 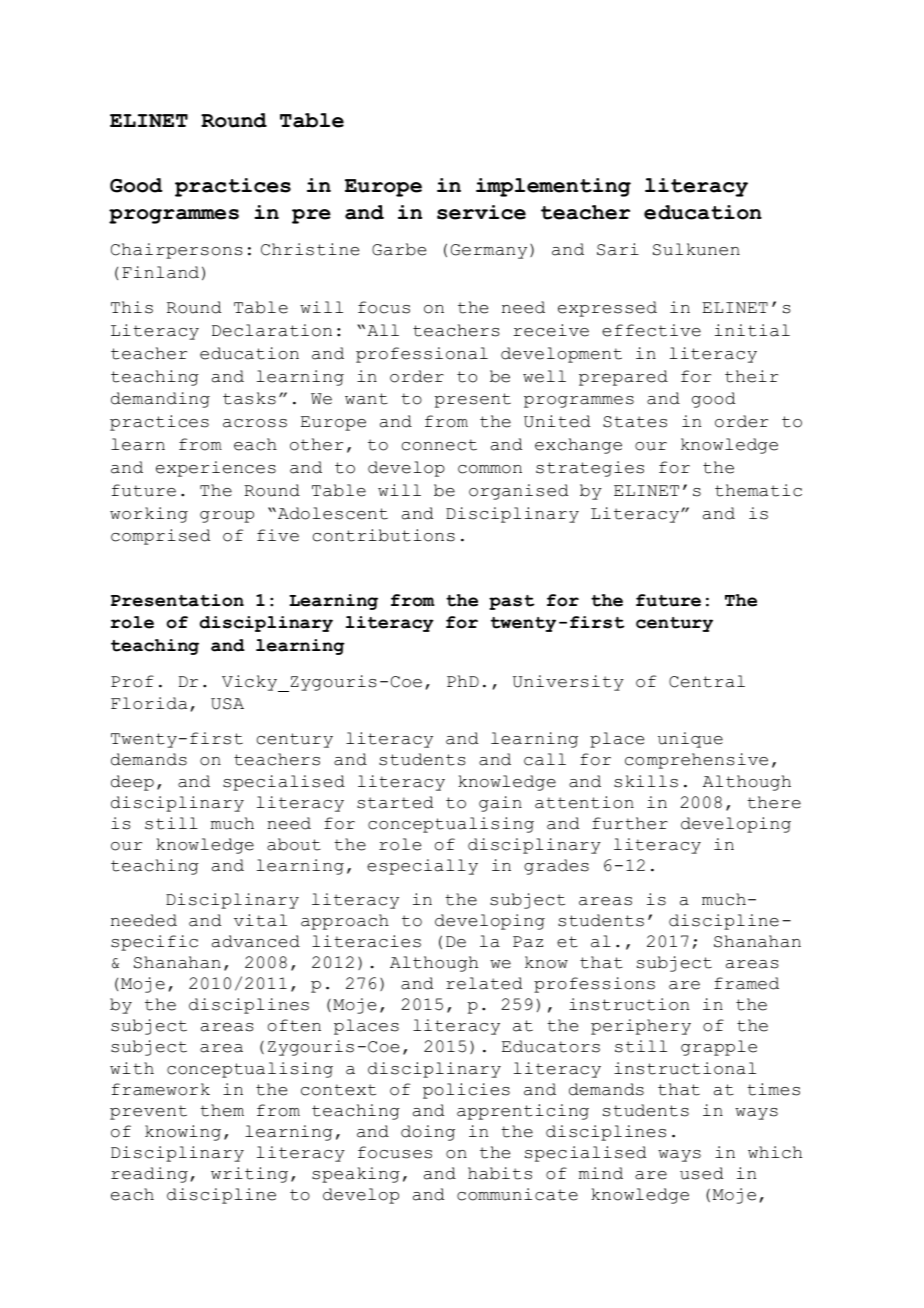 What do you see at coordinates (439, 445) in the screenshot?
I see `connect` at bounding box center [439, 445].
